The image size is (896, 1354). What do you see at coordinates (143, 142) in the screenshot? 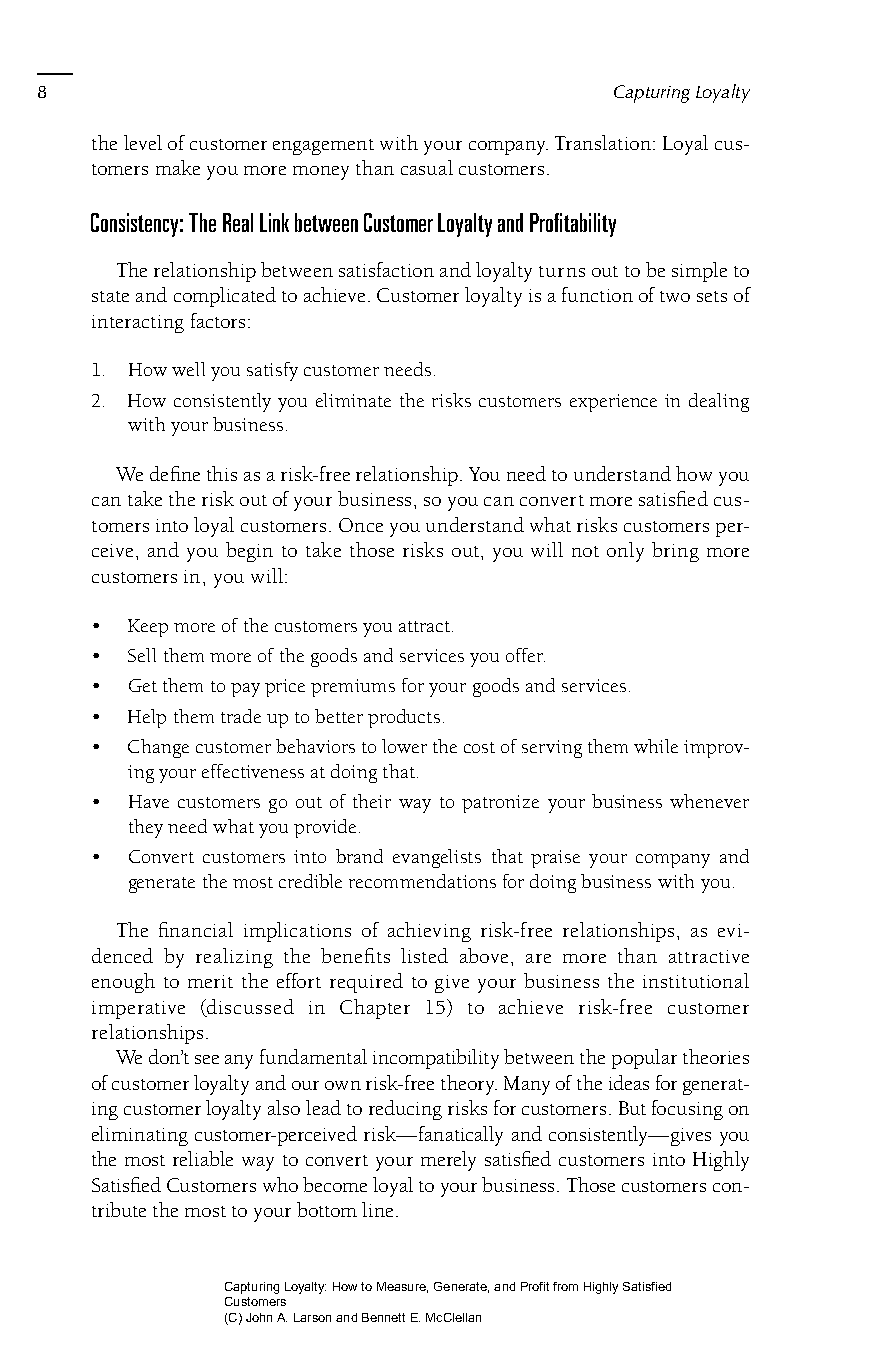
I see `level` at bounding box center [143, 142].
